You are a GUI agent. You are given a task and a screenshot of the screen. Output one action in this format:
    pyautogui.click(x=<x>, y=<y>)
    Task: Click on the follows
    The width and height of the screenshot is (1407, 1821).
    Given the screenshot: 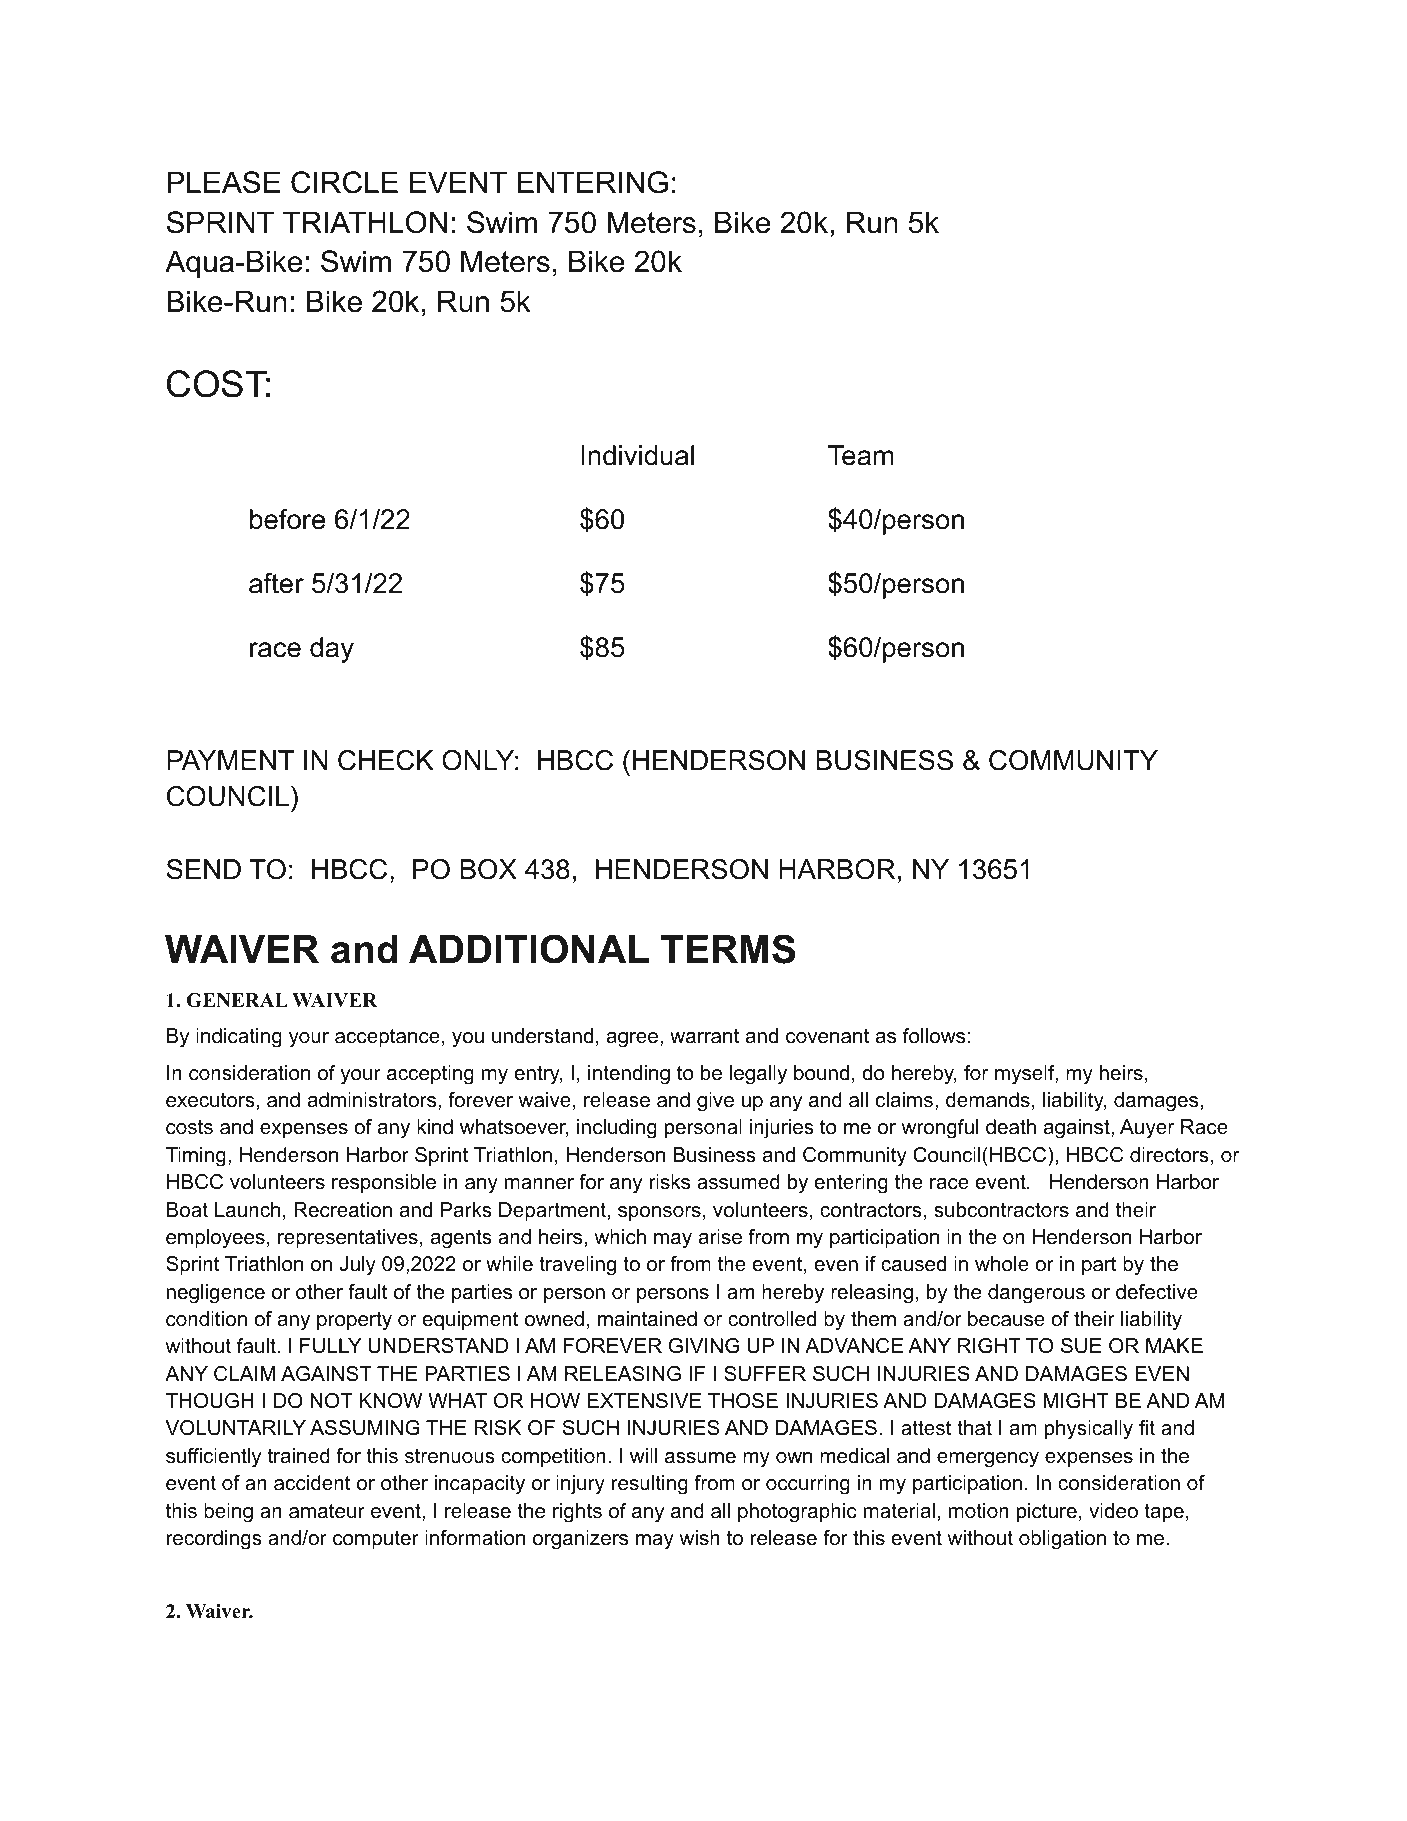 What is the action you would take?
    pyautogui.click(x=934, y=1036)
